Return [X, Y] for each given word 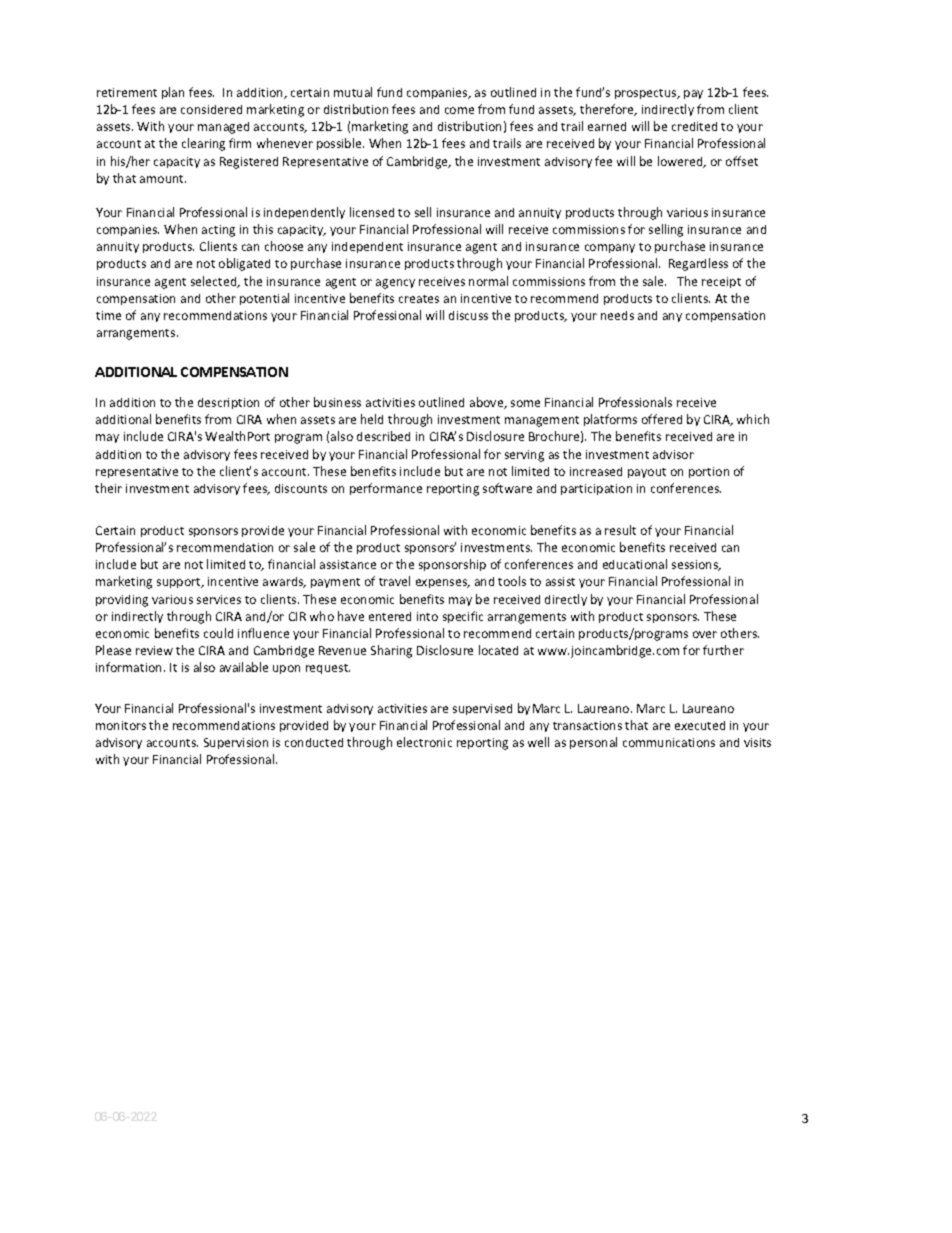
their [108, 488]
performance [386, 489]
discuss [468, 315]
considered [211, 109]
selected [215, 282]
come [459, 110]
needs [617, 315]
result [620, 530]
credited [694, 126]
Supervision [236, 743]
